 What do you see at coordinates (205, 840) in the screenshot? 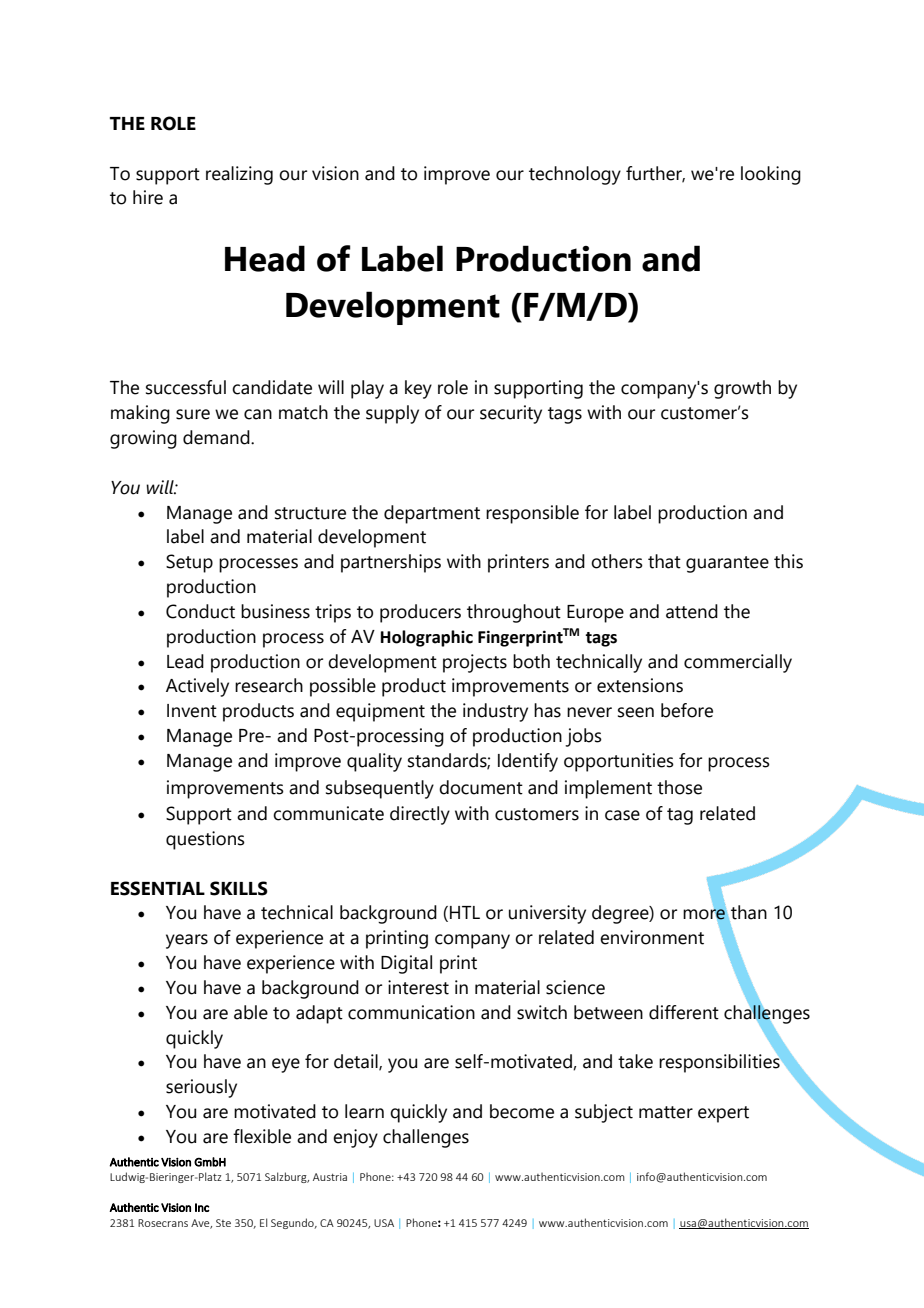
I see `questions` at bounding box center [205, 840].
